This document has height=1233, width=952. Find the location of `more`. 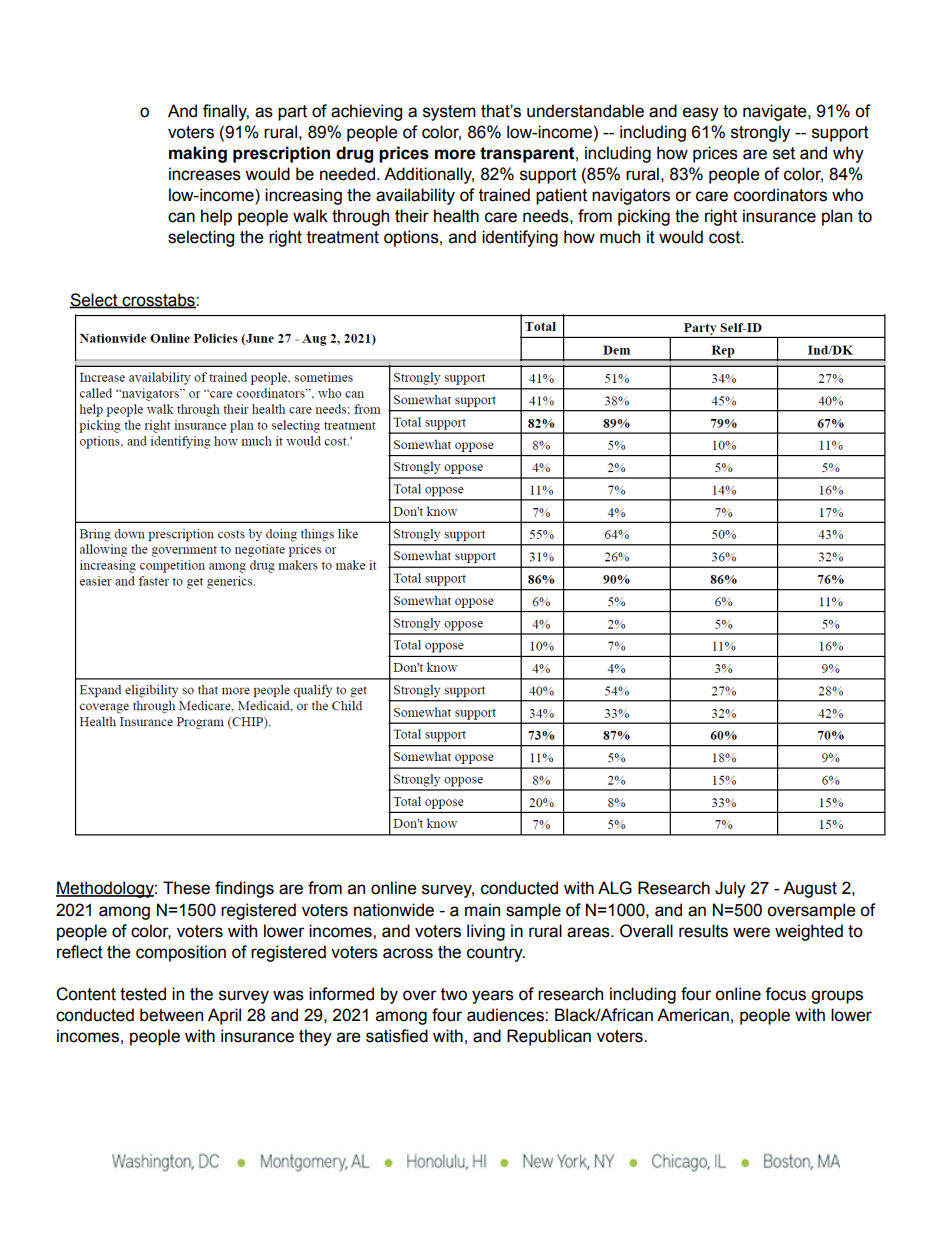

more is located at coordinates (455, 154).
